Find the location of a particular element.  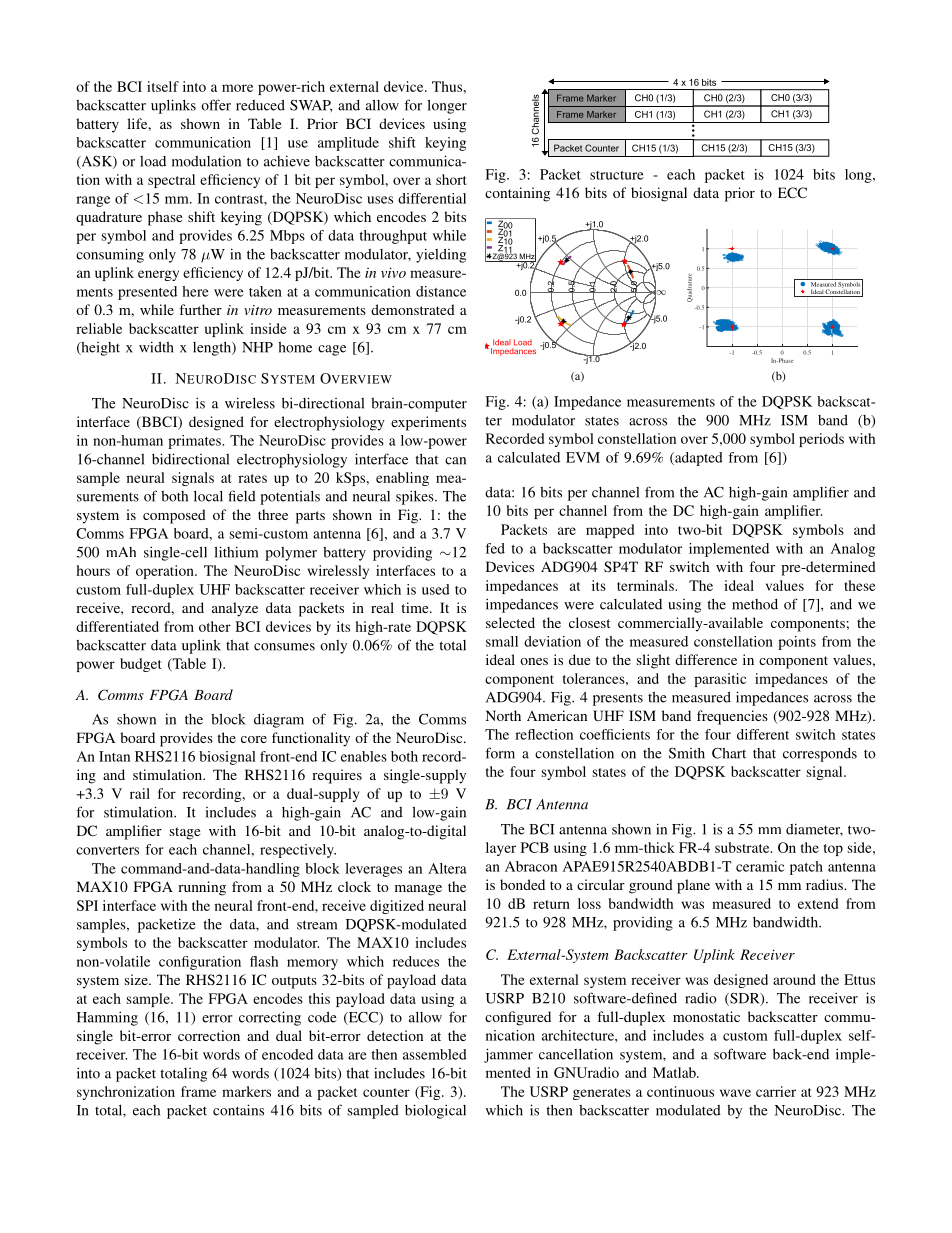

other is located at coordinates (215, 626).
